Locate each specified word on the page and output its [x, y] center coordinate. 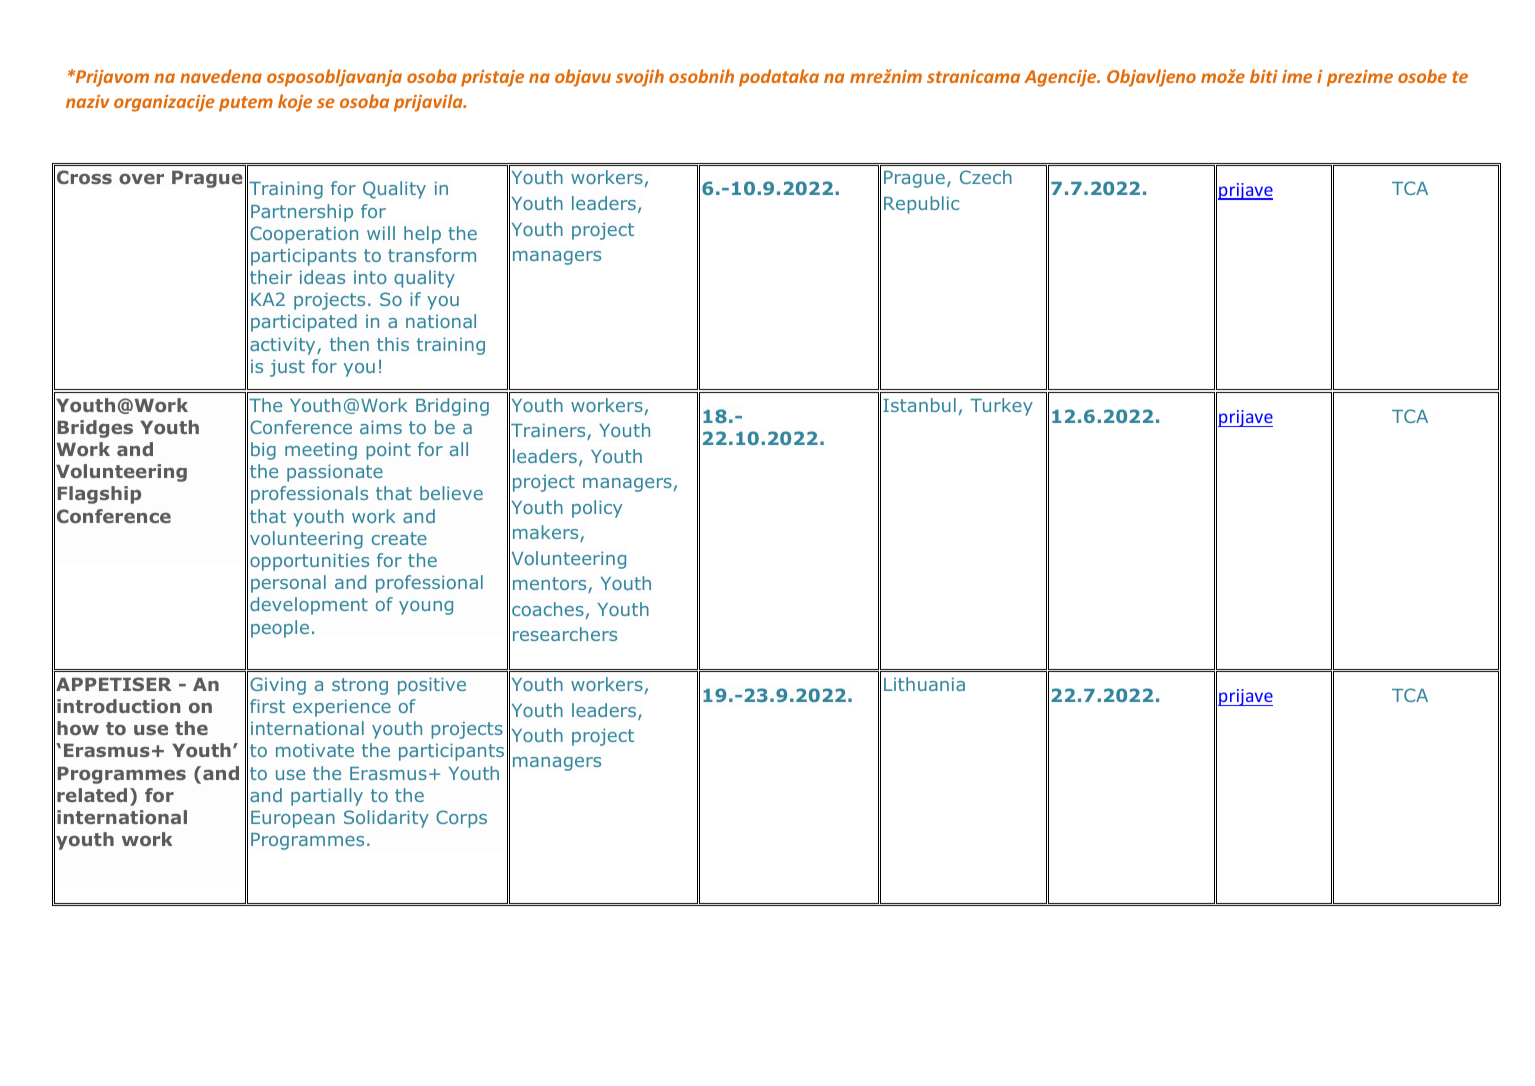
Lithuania [924, 684]
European [293, 819]
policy [597, 509]
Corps [461, 819]
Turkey [1001, 407]
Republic [921, 205]
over [141, 179]
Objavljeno [1151, 78]
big [263, 451]
